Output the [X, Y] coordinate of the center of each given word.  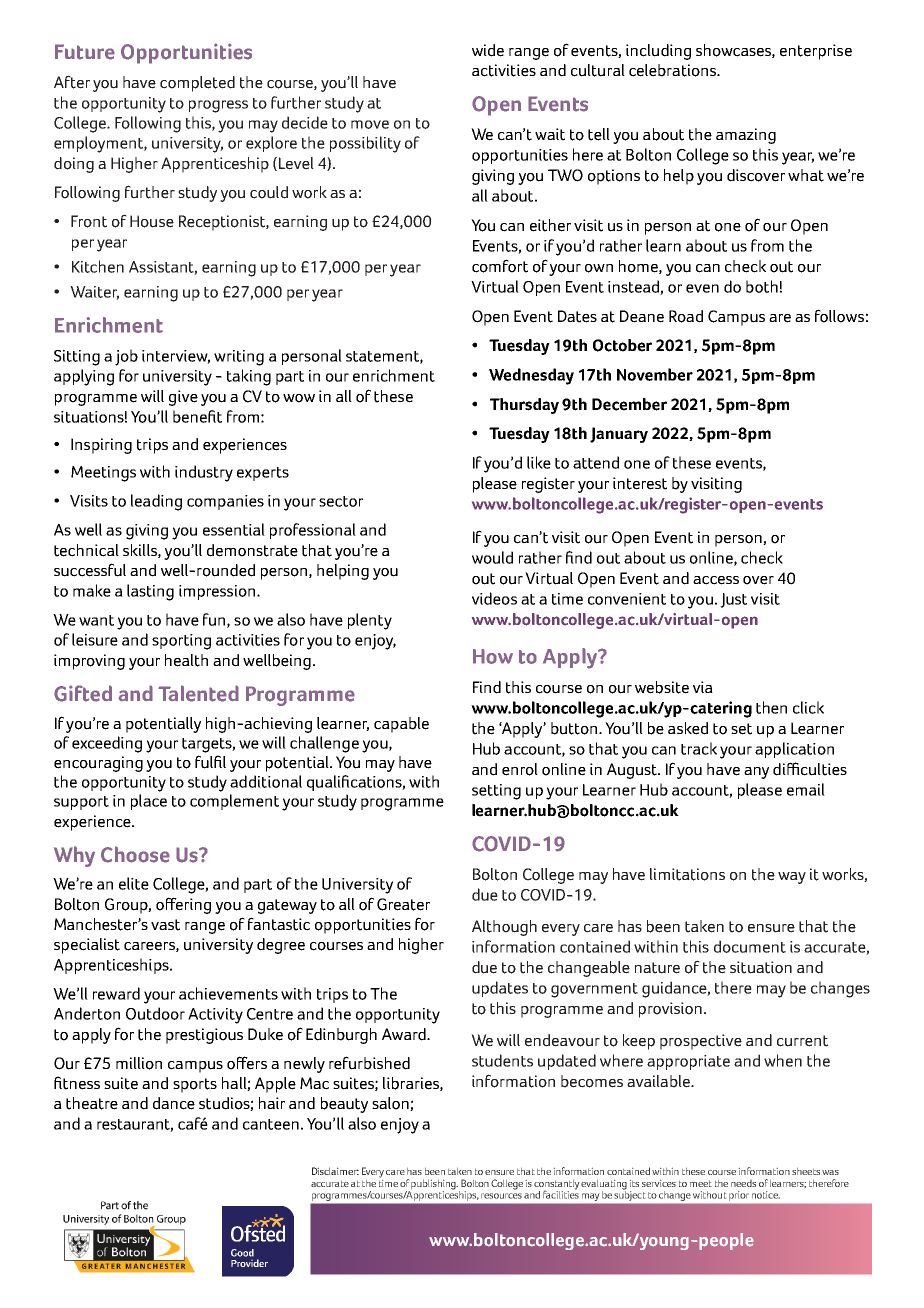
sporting [181, 642]
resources [501, 1196]
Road [686, 316]
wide [488, 50]
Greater [403, 904]
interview [176, 357]
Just [733, 600]
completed [197, 84]
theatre [92, 1103]
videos [494, 598]
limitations [687, 874]
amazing [746, 136]
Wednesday [531, 376]
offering [183, 905]
